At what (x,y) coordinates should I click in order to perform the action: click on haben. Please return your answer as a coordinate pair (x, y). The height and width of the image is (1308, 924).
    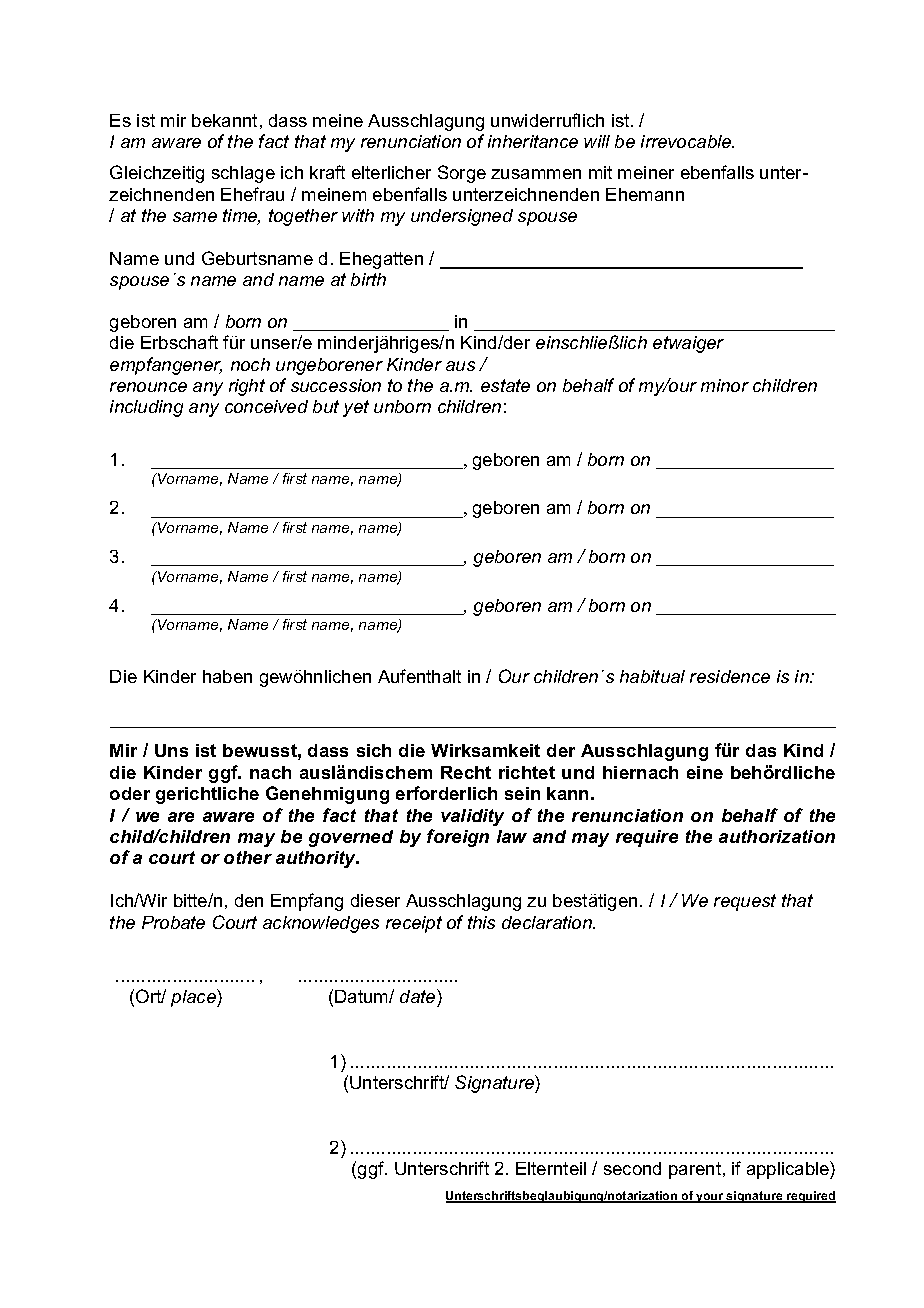
    Looking at the image, I should click on (227, 676).
